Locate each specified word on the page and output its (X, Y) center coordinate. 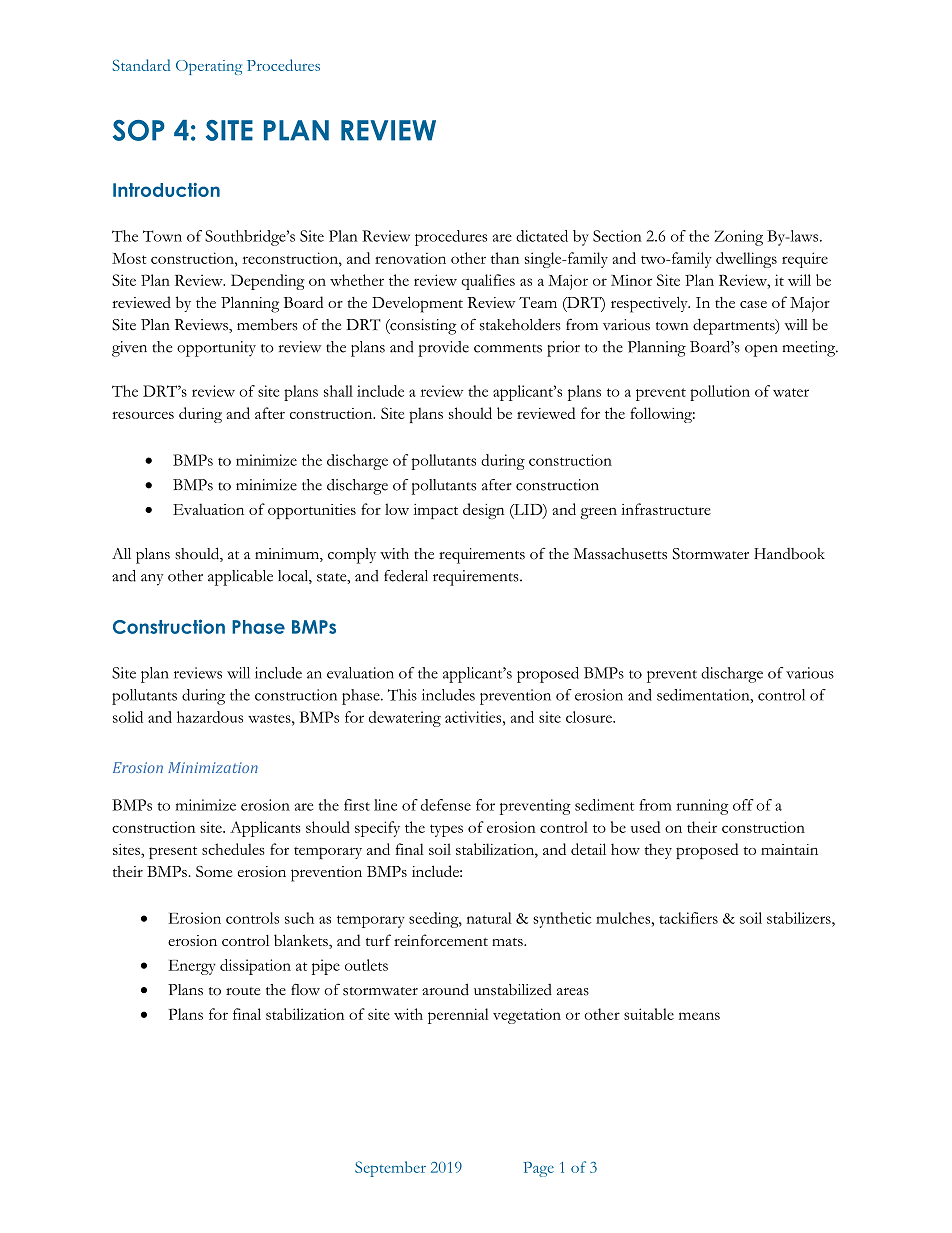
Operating (209, 67)
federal (406, 576)
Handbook (789, 554)
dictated (542, 236)
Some (214, 871)
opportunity (216, 349)
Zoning (738, 238)
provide (443, 349)
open (761, 351)
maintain (789, 849)
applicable (240, 578)
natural (489, 918)
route (243, 991)
